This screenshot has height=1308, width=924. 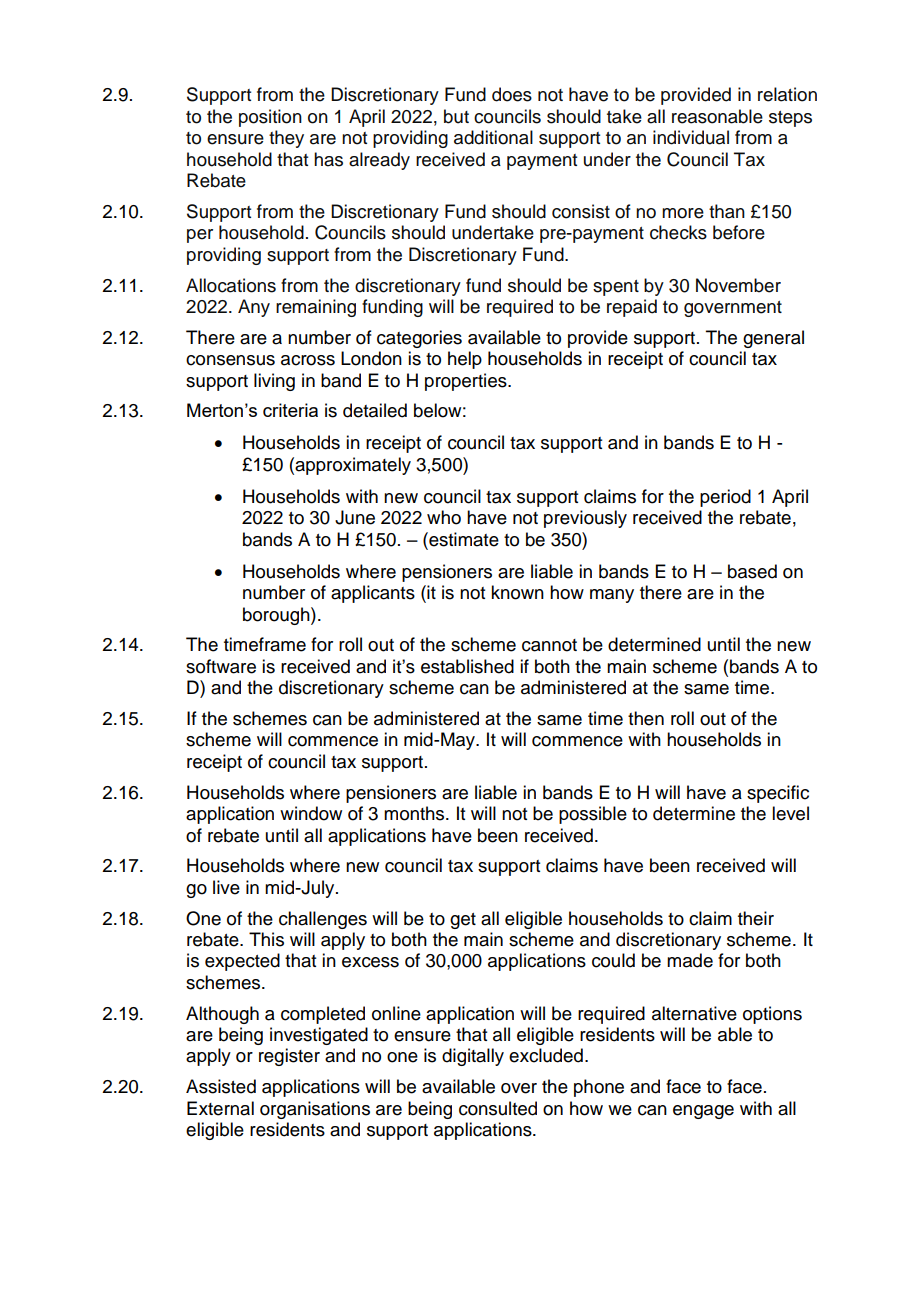 I want to click on period, so click(x=725, y=498).
